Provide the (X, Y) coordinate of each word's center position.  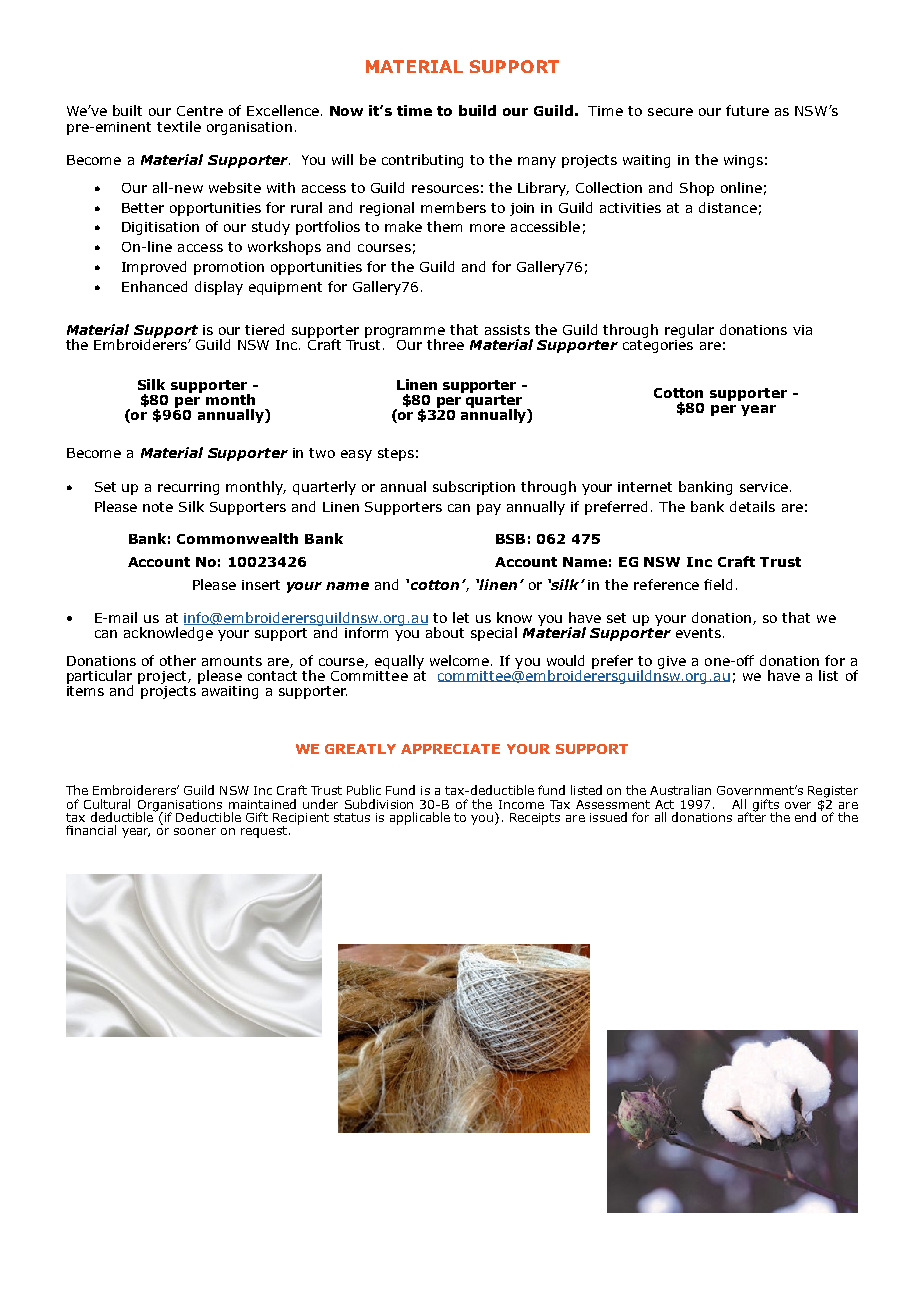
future (747, 110)
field (718, 584)
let (461, 617)
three (445, 344)
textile (179, 126)
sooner (195, 831)
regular (689, 331)
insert (261, 585)
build (477, 110)
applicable (420, 818)
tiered (264, 329)
